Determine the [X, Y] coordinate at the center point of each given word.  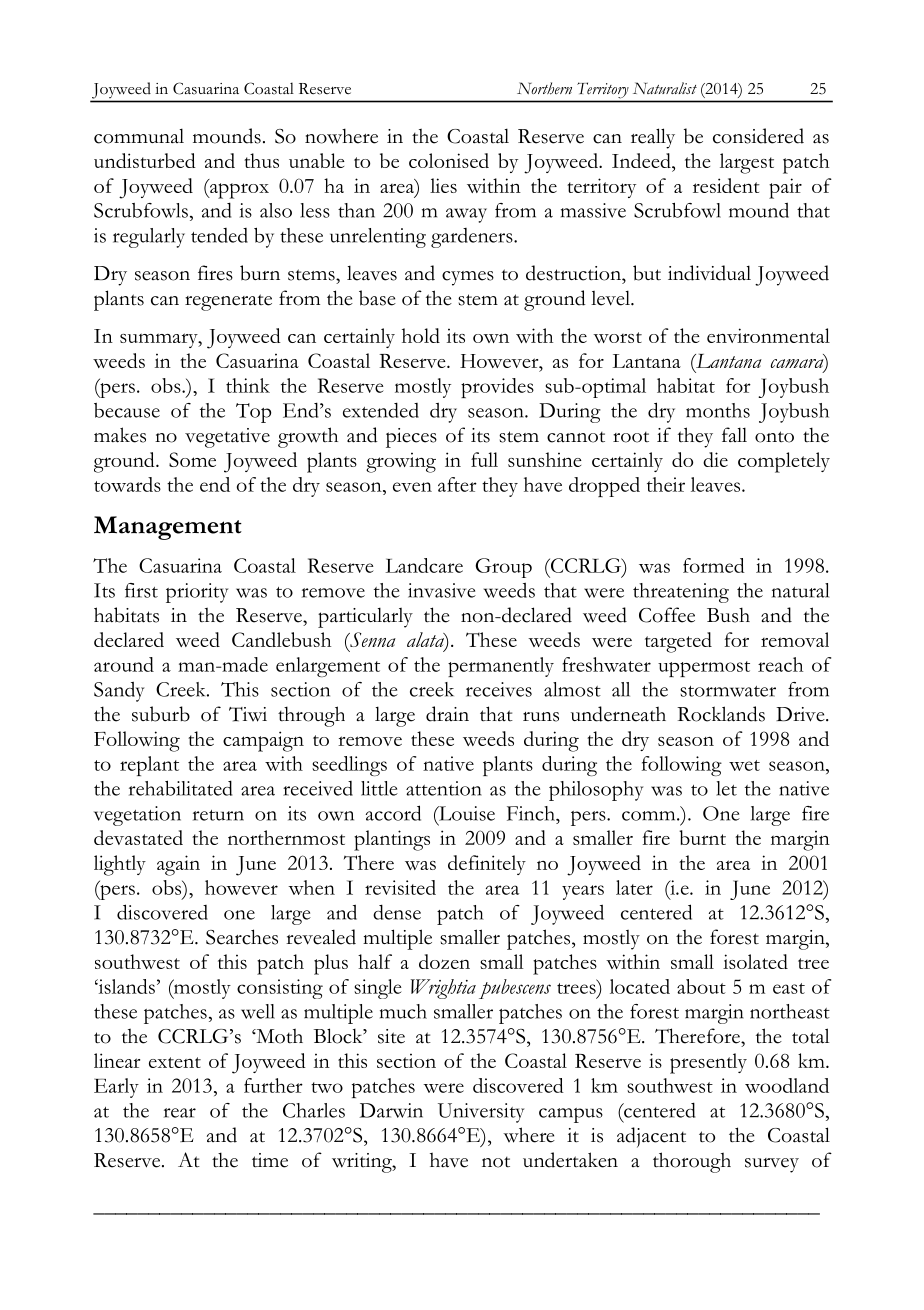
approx [238, 190]
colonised [449, 160]
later [634, 887]
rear [180, 1113]
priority [197, 593]
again [178, 865]
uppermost [704, 669]
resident [726, 185]
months [718, 410]
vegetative [227, 438]
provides [497, 388]
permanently [501, 667]
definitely [487, 865]
